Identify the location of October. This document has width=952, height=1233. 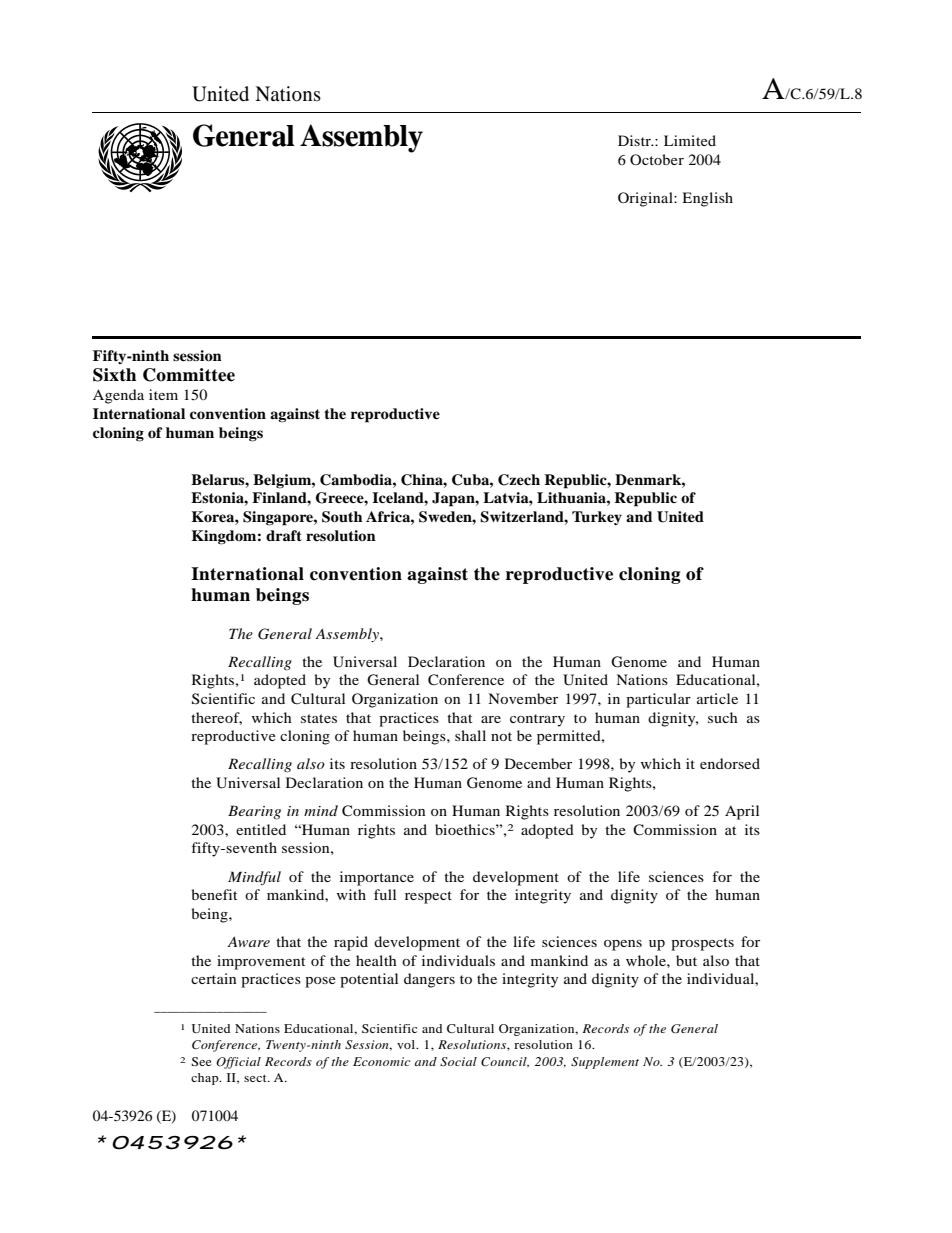
(657, 159).
